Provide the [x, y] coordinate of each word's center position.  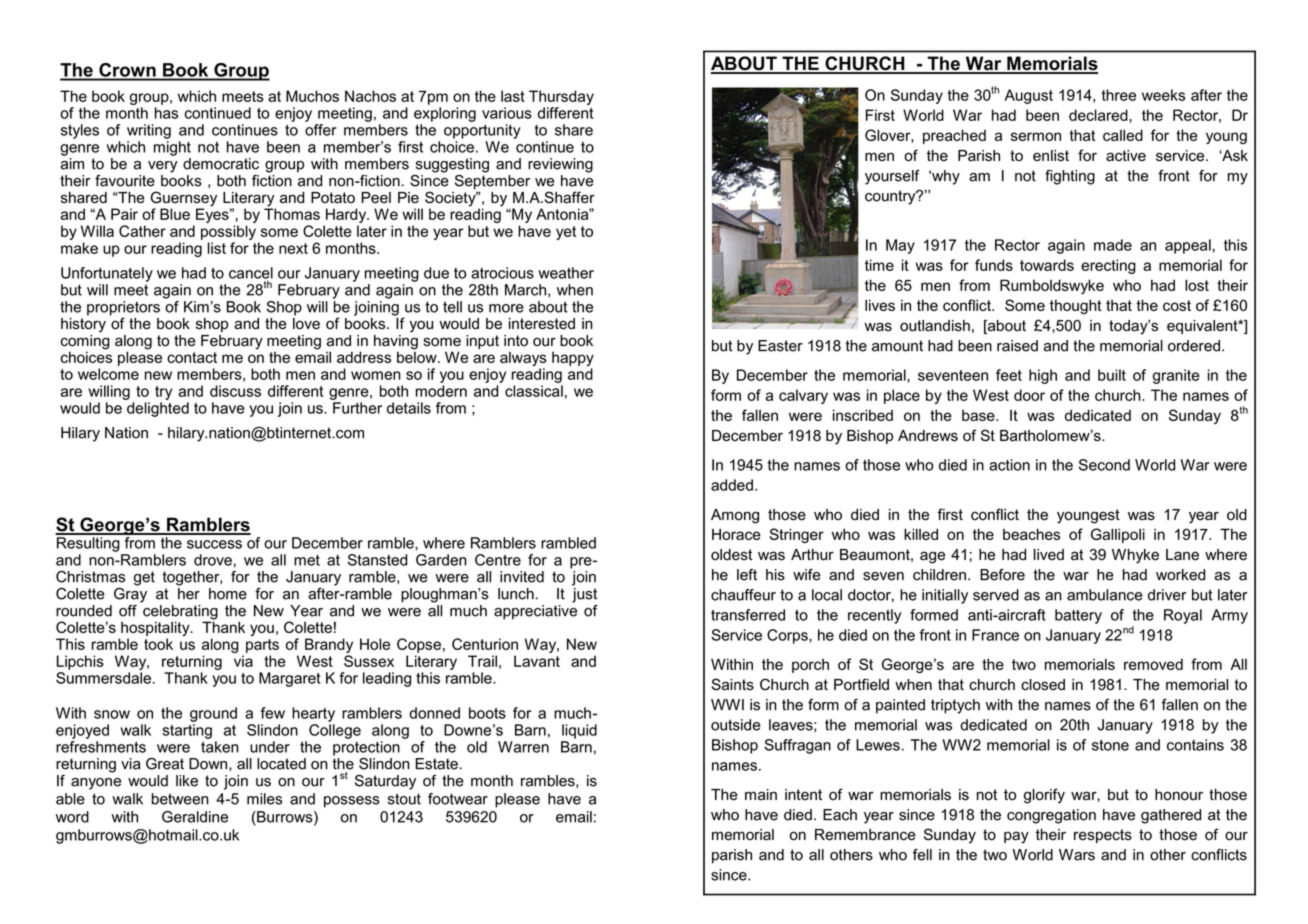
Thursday [561, 97]
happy [573, 360]
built [1112, 375]
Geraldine [195, 817]
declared [1099, 115]
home [228, 594]
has [166, 113]
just [584, 594]
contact [192, 357]
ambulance [1105, 595]
